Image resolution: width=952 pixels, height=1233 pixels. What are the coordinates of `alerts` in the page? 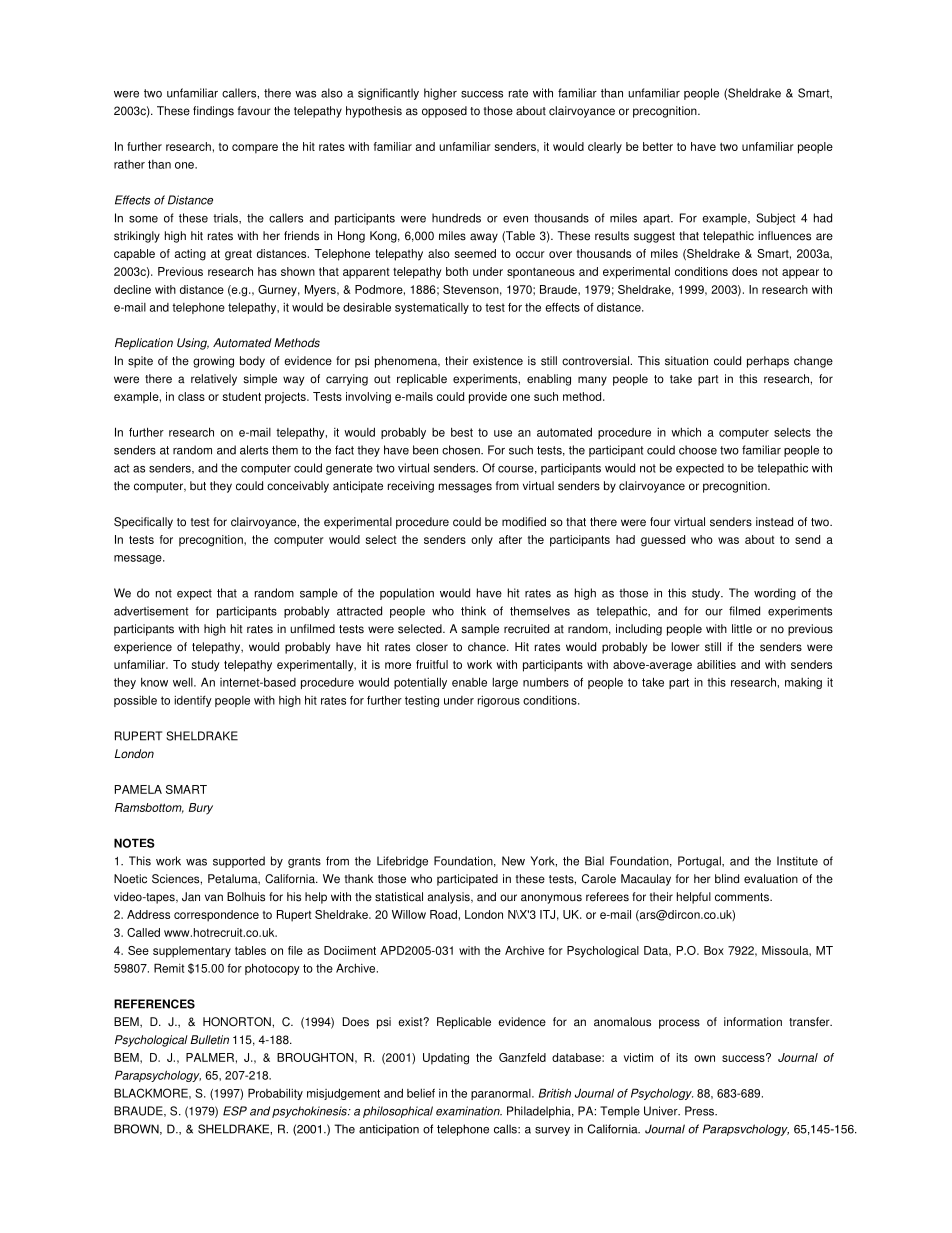 It's located at (254, 450).
